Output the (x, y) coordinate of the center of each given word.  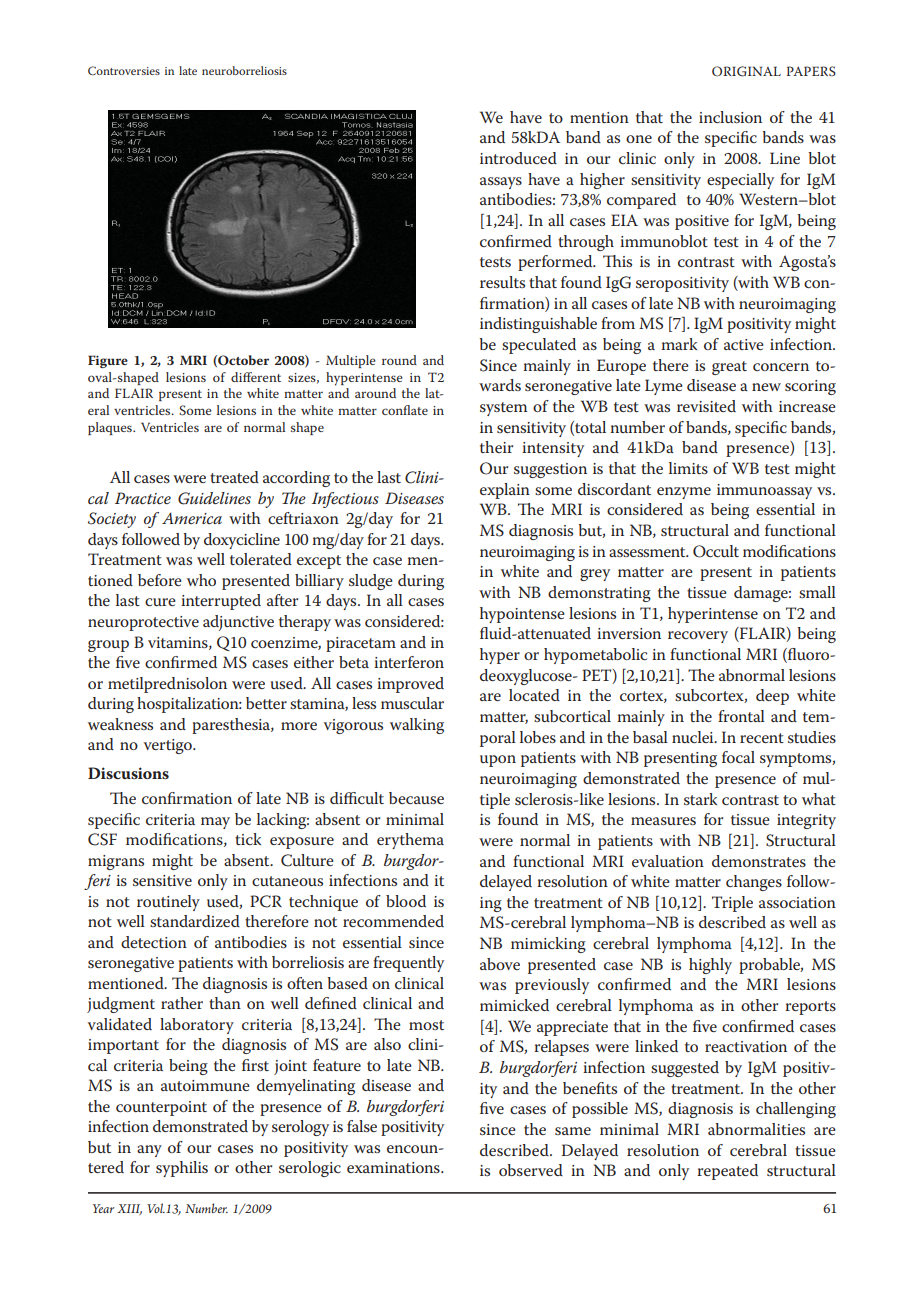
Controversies (124, 70)
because (416, 798)
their (496, 447)
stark (700, 799)
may (215, 823)
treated (234, 477)
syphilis (182, 1169)
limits (688, 468)
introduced (518, 158)
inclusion (730, 117)
